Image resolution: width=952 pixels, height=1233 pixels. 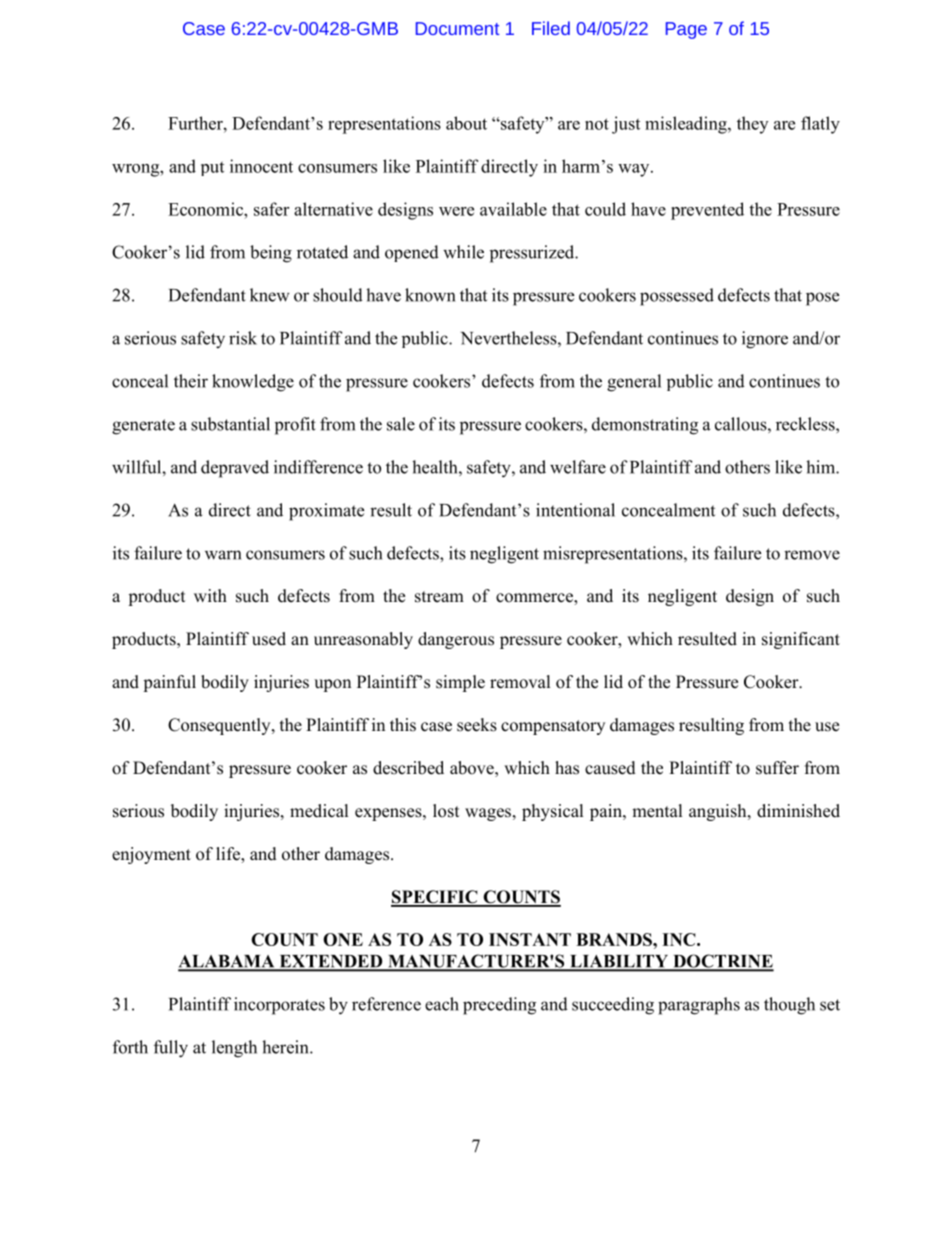 I want to click on Consequently, so click(x=220, y=726).
